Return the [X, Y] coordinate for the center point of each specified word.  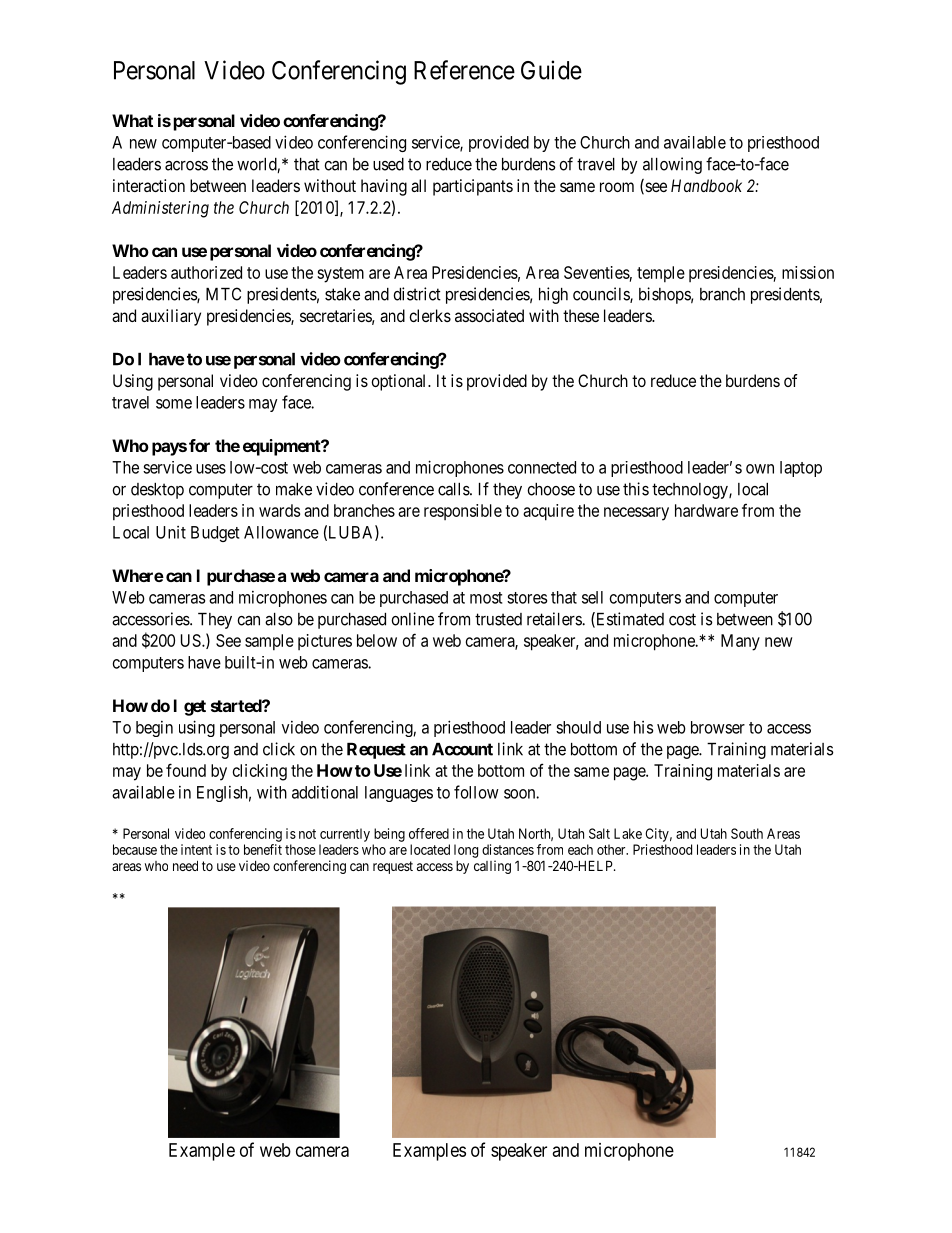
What [132, 120]
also [279, 619]
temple [661, 274]
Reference [464, 70]
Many [740, 642]
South [747, 833]
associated [489, 315]
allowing [672, 165]
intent [196, 849]
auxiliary [171, 317]
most [486, 598]
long [466, 851]
